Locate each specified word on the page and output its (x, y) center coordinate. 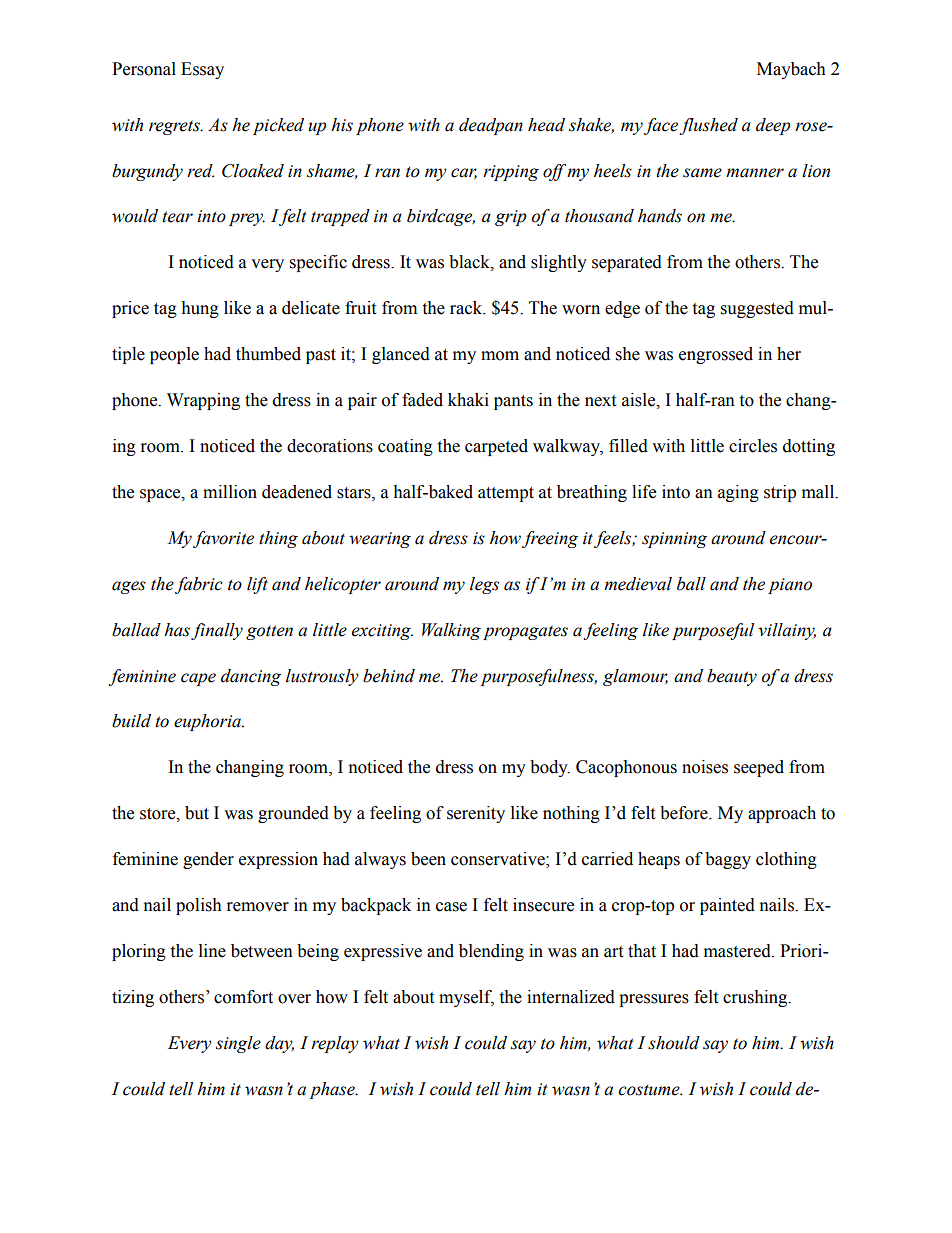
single (238, 1044)
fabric (199, 585)
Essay (202, 70)
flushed (708, 126)
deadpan (491, 126)
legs (484, 585)
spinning (674, 540)
